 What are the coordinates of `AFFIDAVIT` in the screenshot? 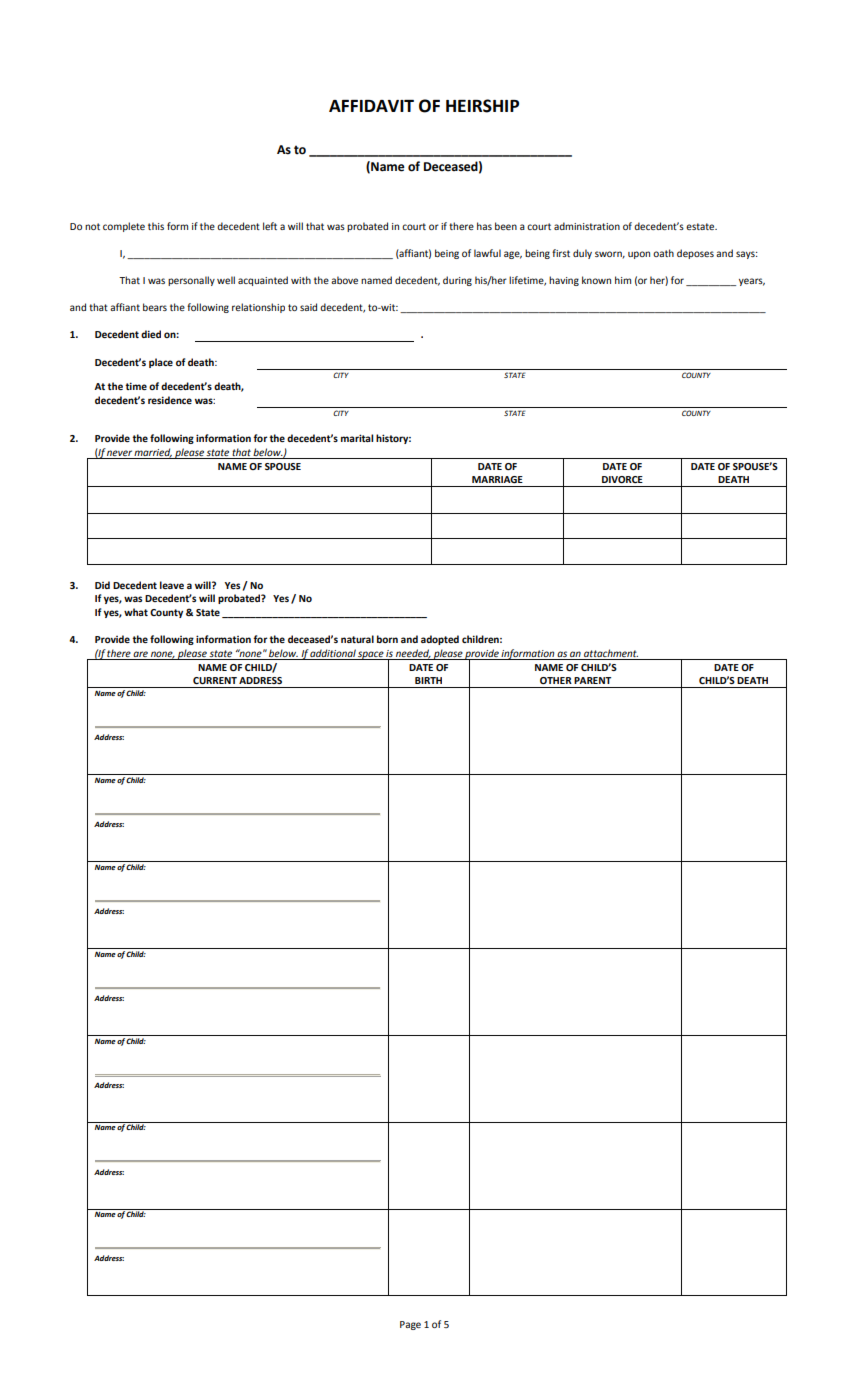 It's located at (371, 106).
